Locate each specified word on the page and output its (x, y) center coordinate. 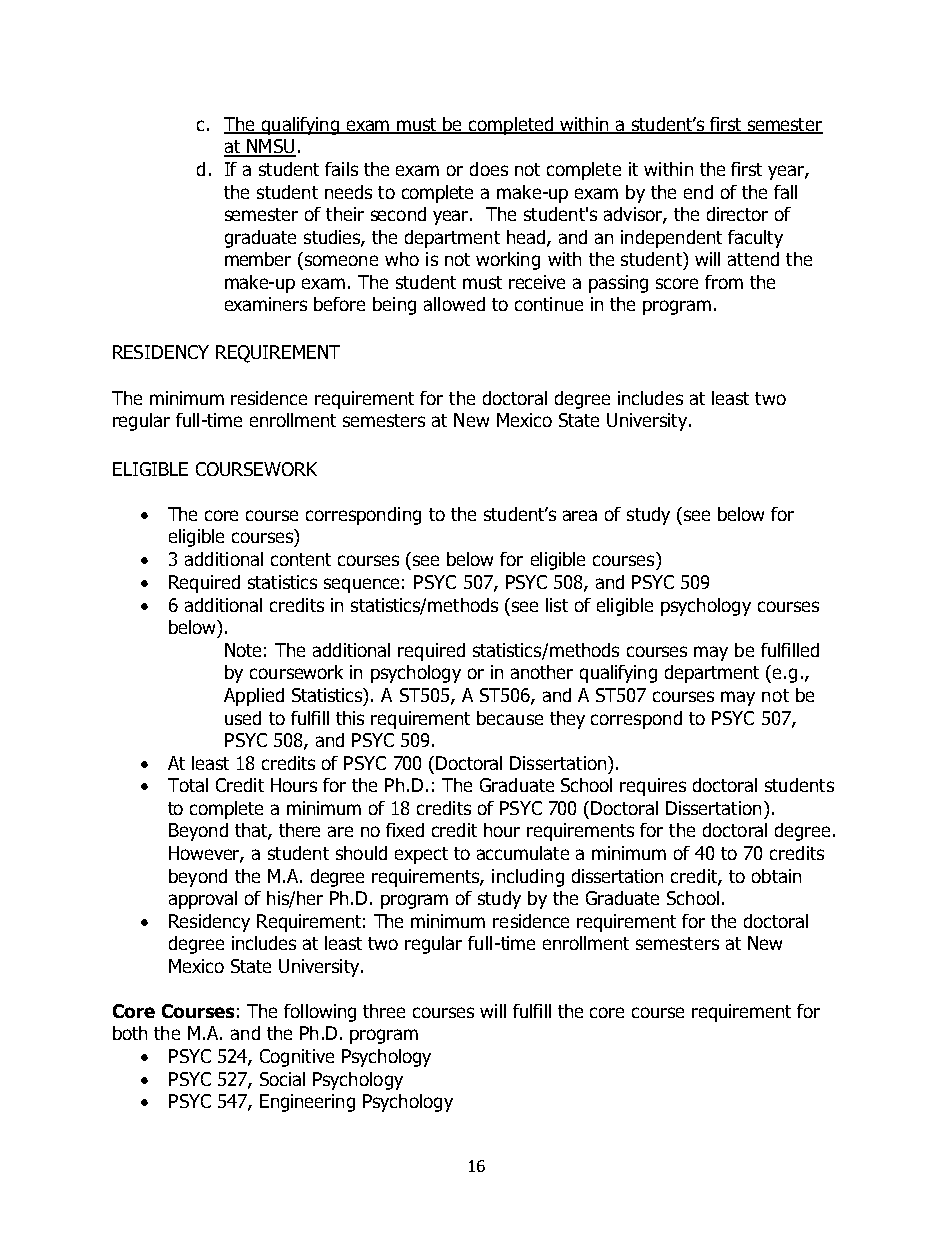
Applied (254, 697)
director (737, 214)
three (384, 1011)
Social (282, 1079)
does (489, 169)
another (542, 672)
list (557, 605)
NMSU (270, 147)
